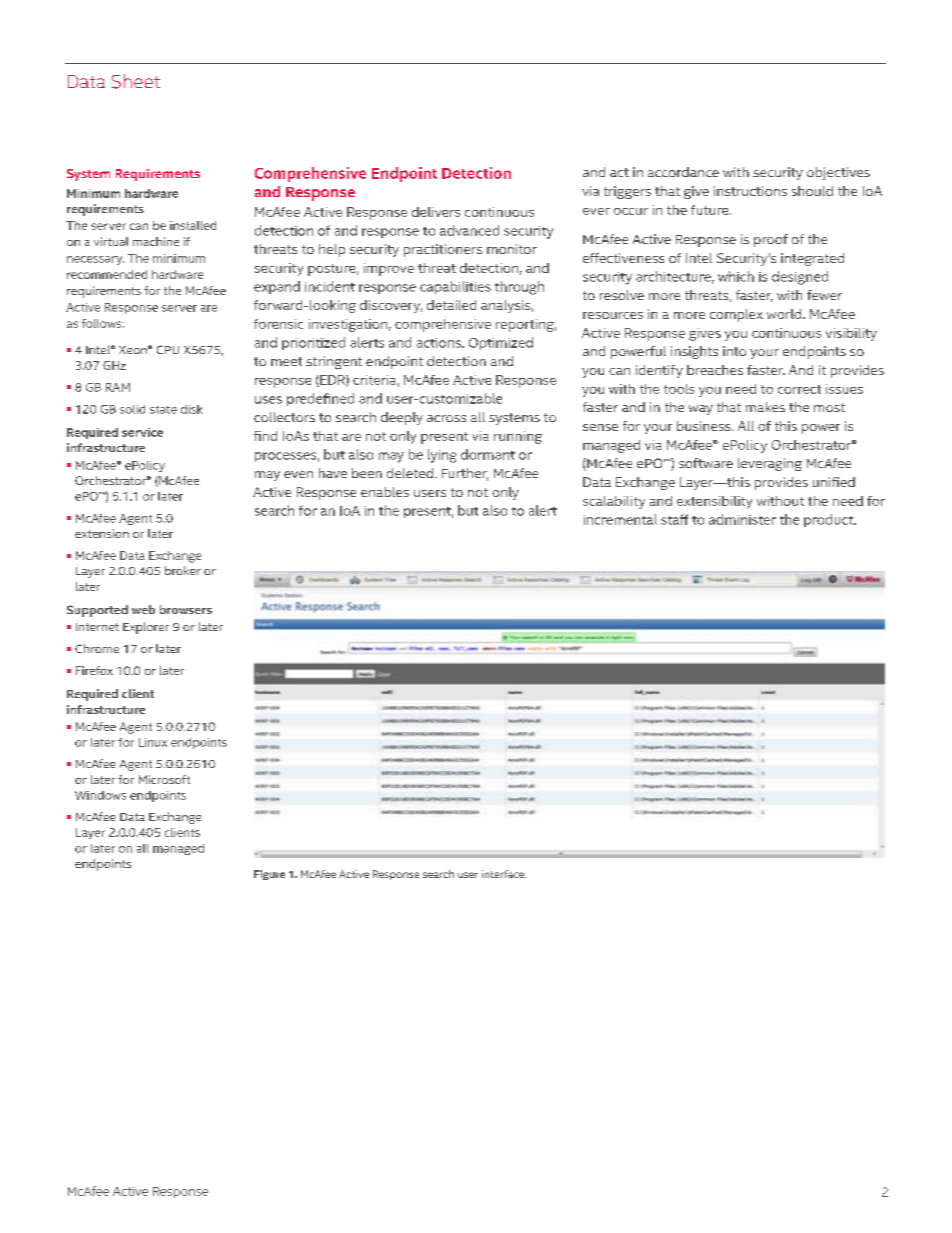 The width and height of the screenshot is (952, 1233). What do you see at coordinates (683, 172) in the screenshot?
I see `accordance` at bounding box center [683, 172].
